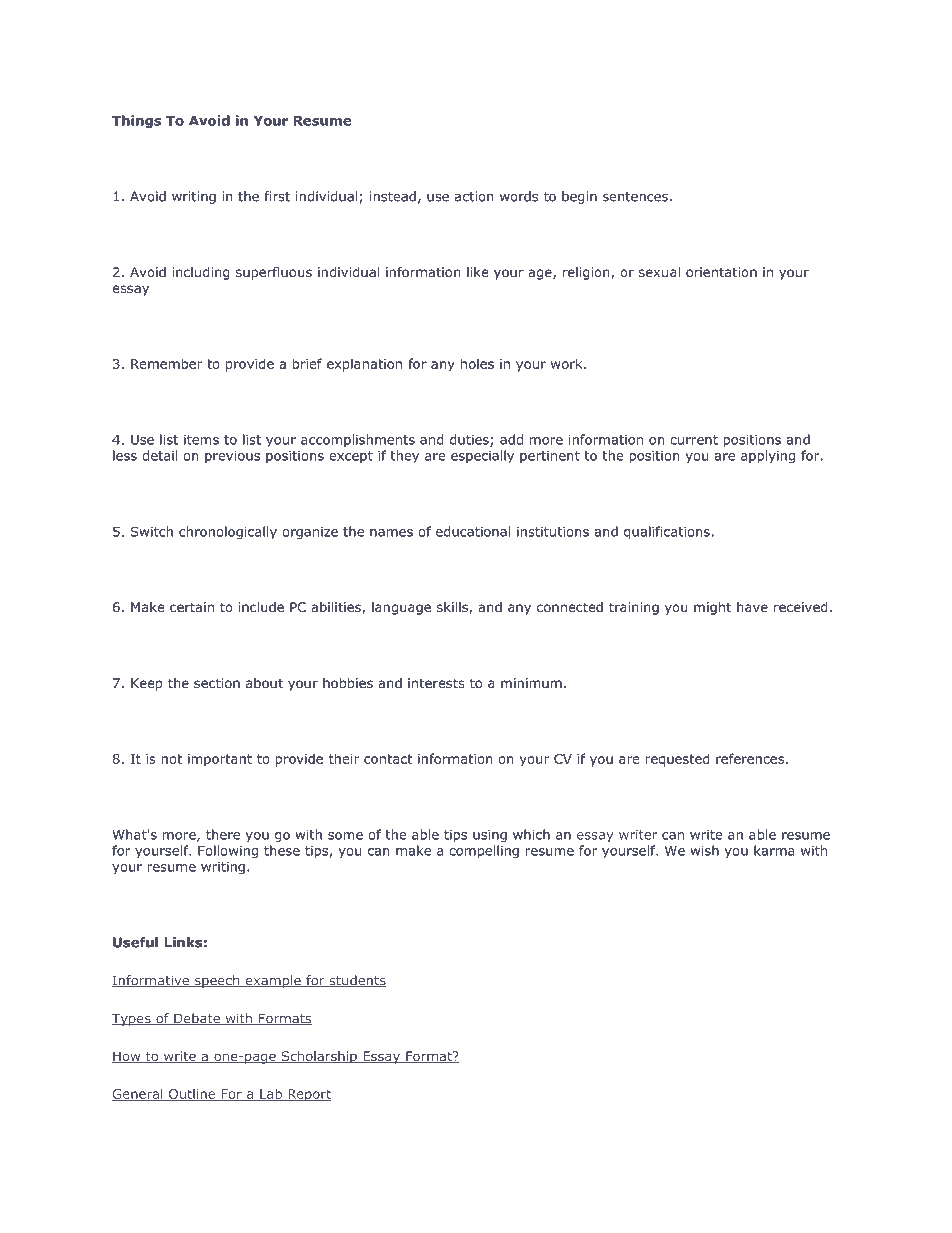 The height and width of the image is (1233, 952). I want to click on Scholarship, so click(319, 1057).
